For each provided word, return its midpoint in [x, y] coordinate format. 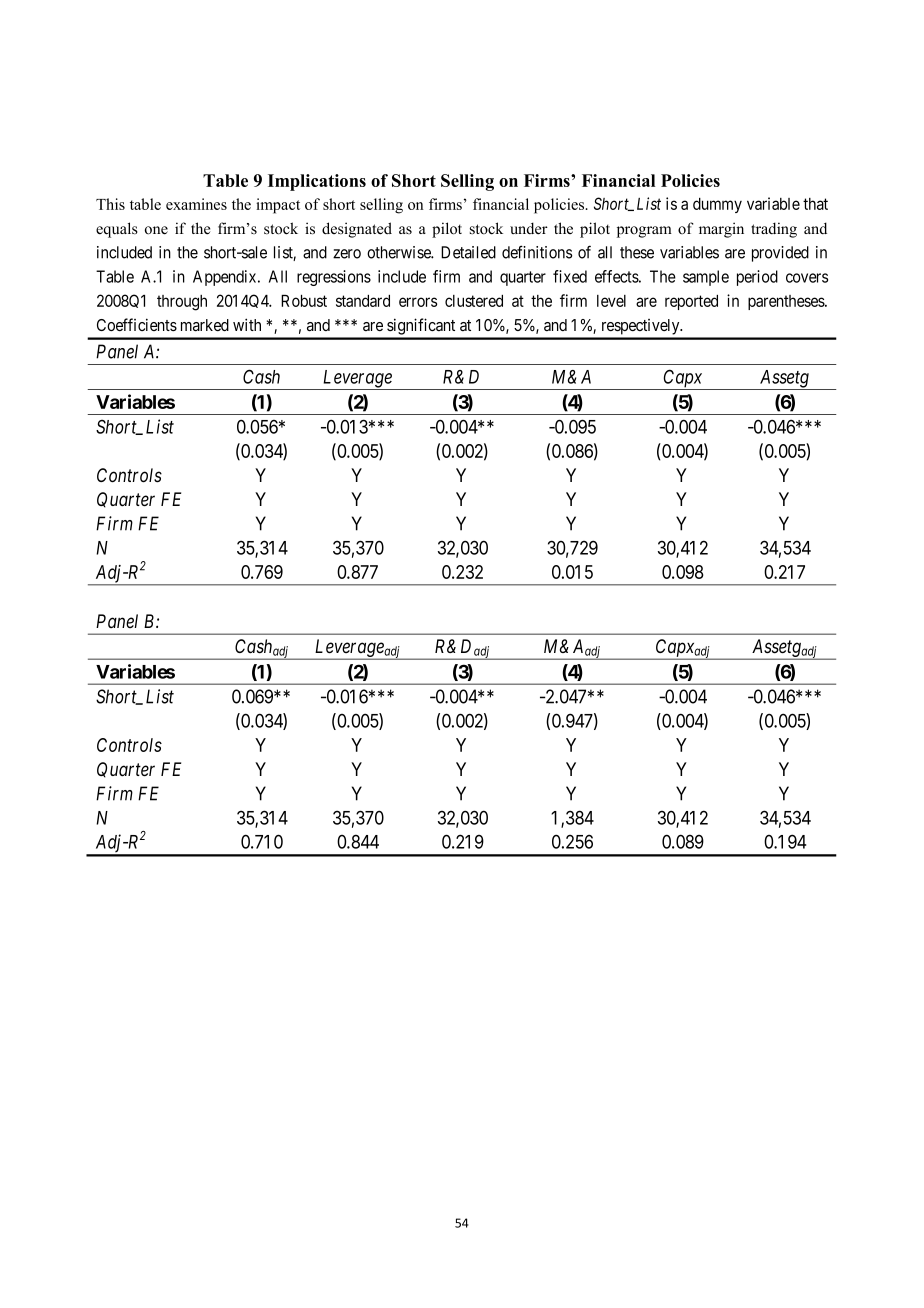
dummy [717, 205]
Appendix [226, 278]
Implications [317, 182]
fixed [570, 276]
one [156, 230]
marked [205, 325]
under [529, 228]
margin [721, 230]
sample [706, 278]
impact [278, 206]
